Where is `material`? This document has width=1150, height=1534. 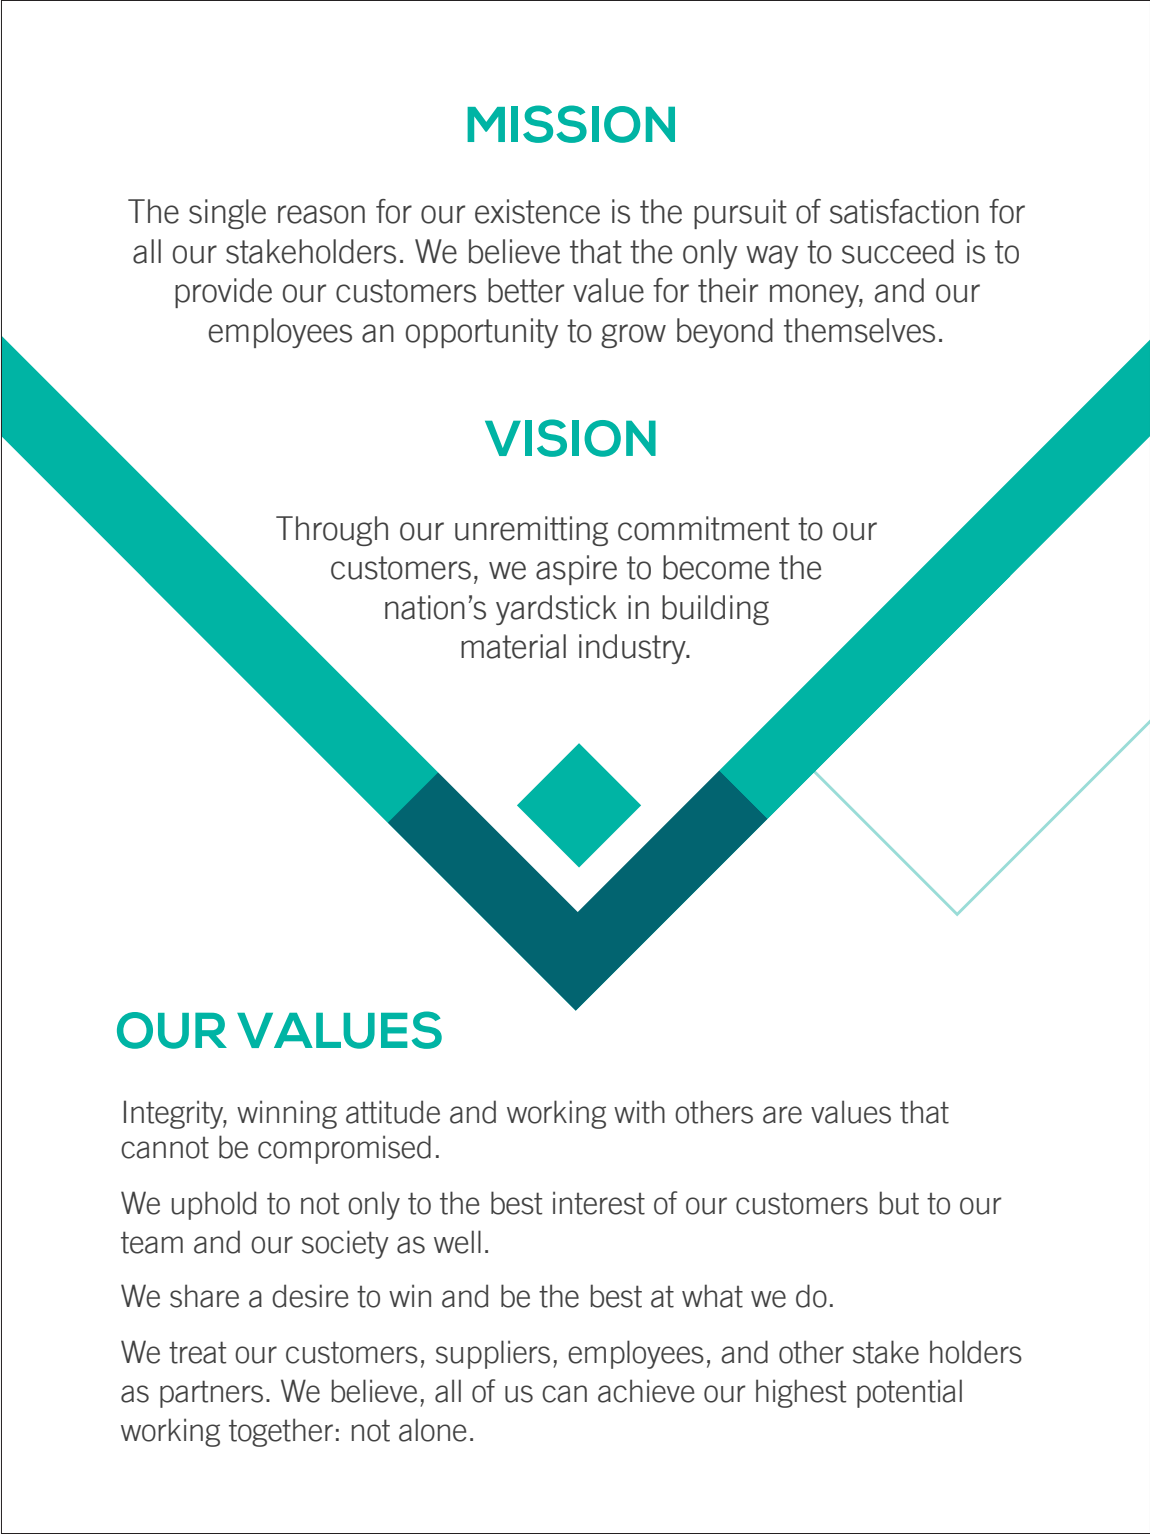 material is located at coordinates (513, 646).
